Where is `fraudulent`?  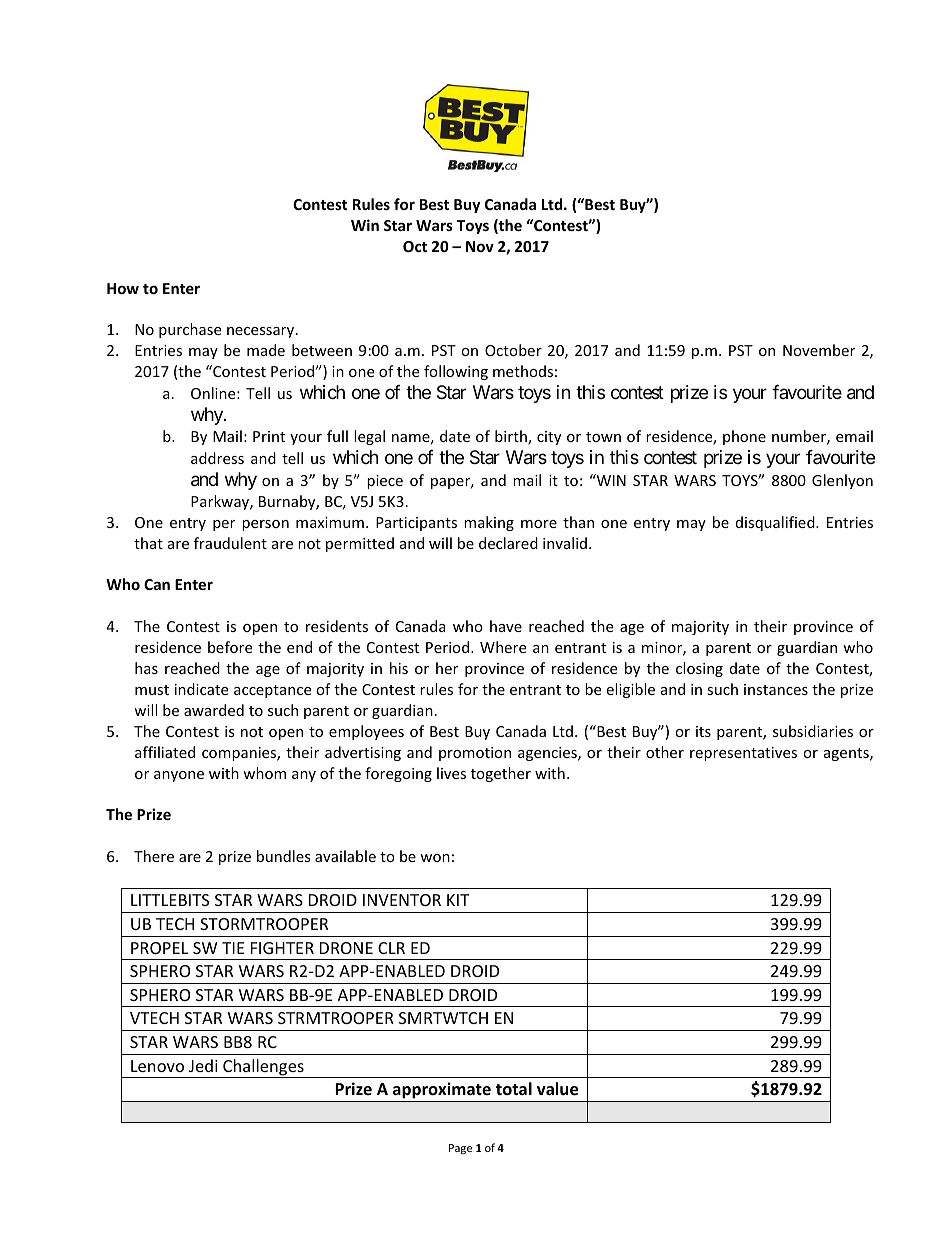 fraudulent is located at coordinates (230, 543).
